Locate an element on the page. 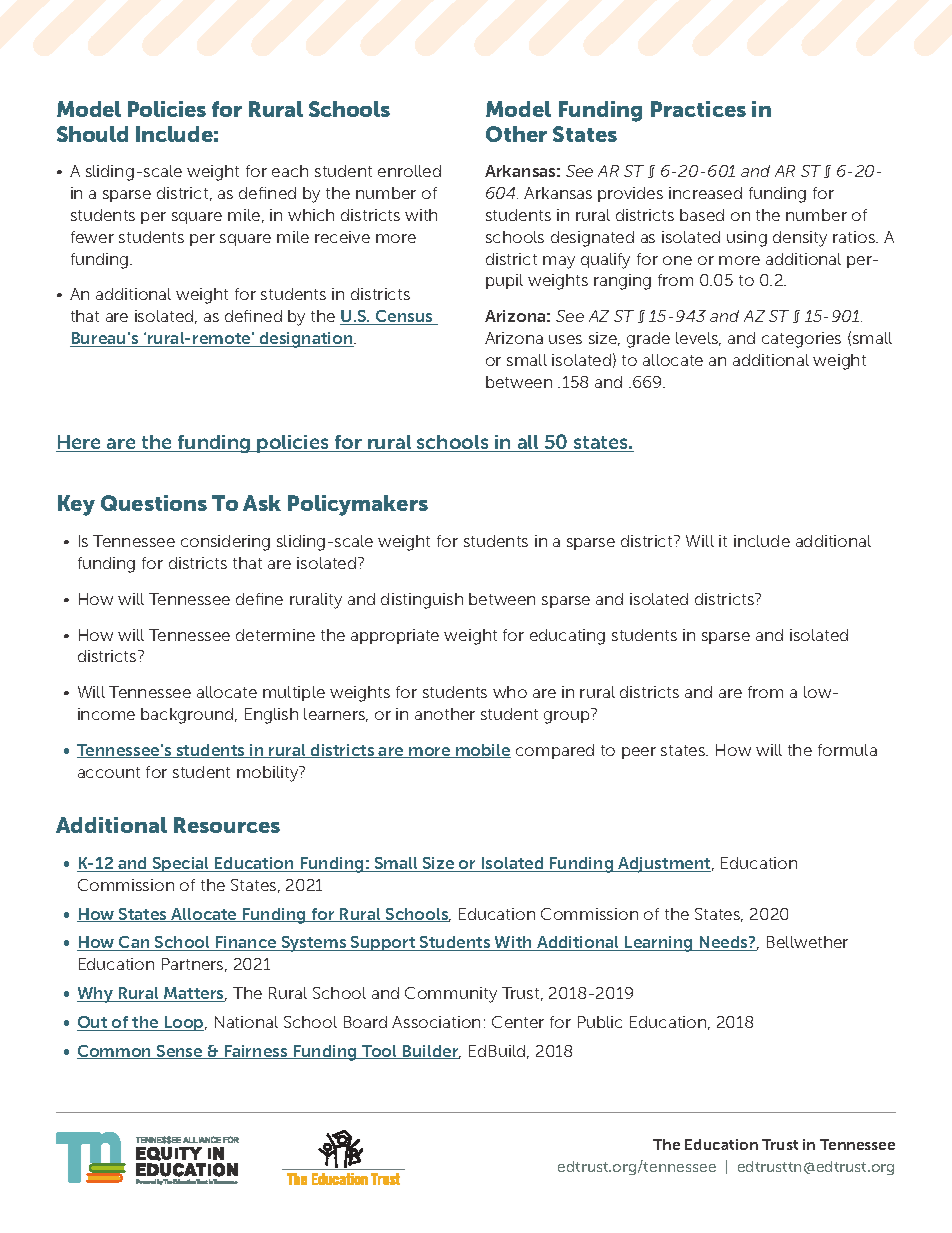 The image size is (952, 1233). Bellwether is located at coordinates (807, 942).
